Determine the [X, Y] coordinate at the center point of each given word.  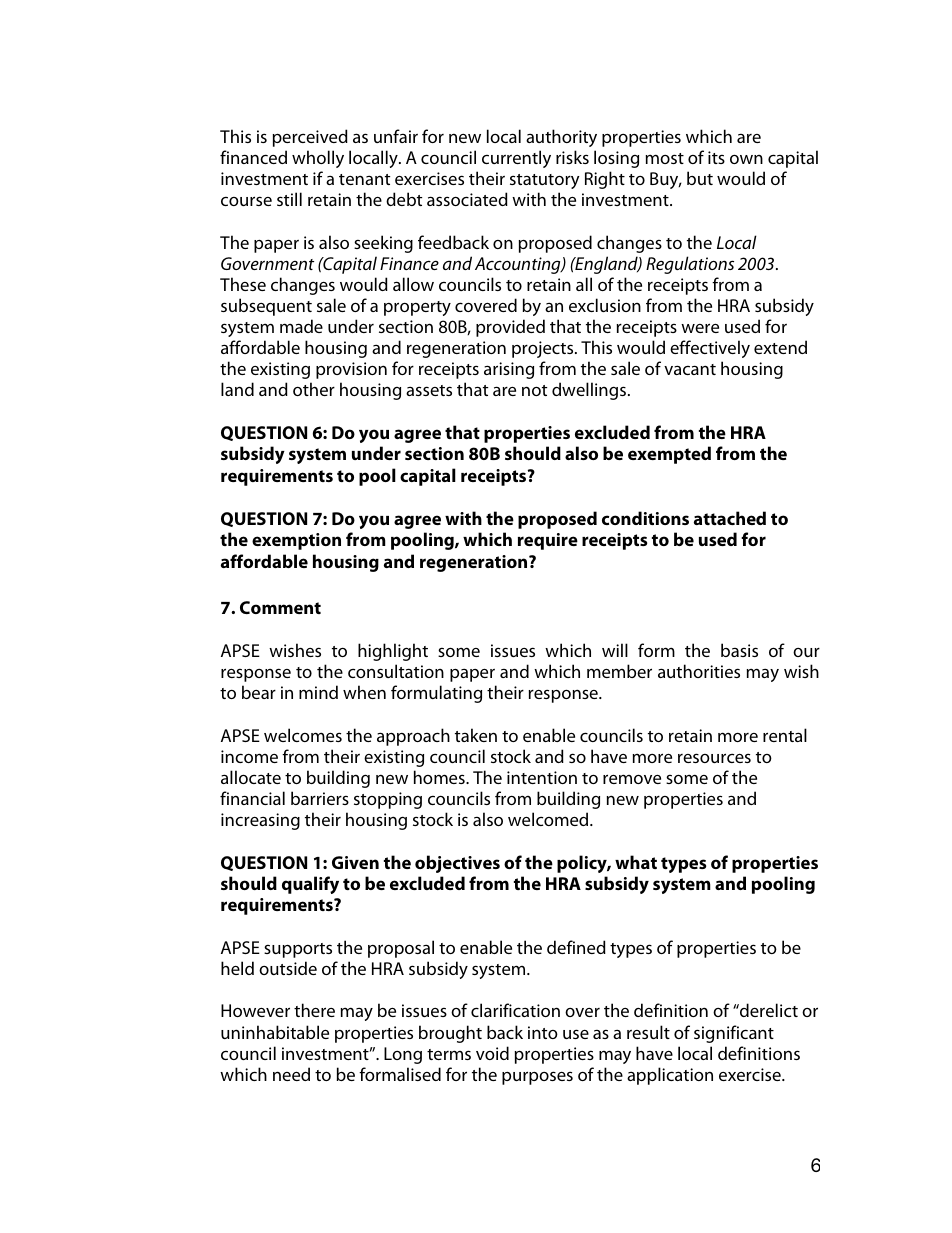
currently [516, 159]
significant [734, 1034]
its [716, 157]
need [291, 1074]
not [534, 390]
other [314, 389]
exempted [669, 455]
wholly [318, 159]
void [492, 1053]
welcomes [303, 735]
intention [542, 777]
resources [714, 758]
